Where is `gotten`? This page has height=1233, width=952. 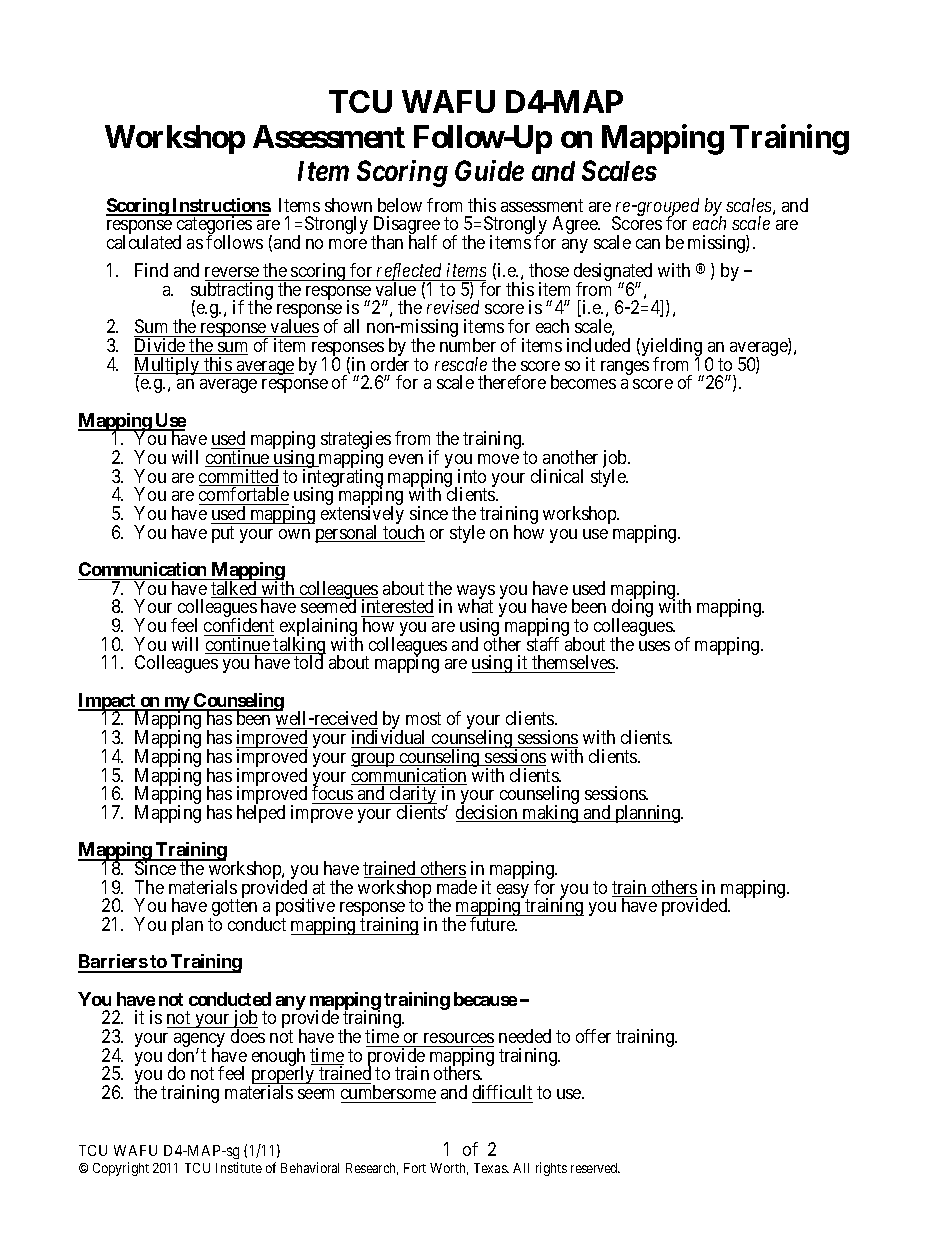 gotten is located at coordinates (233, 909).
